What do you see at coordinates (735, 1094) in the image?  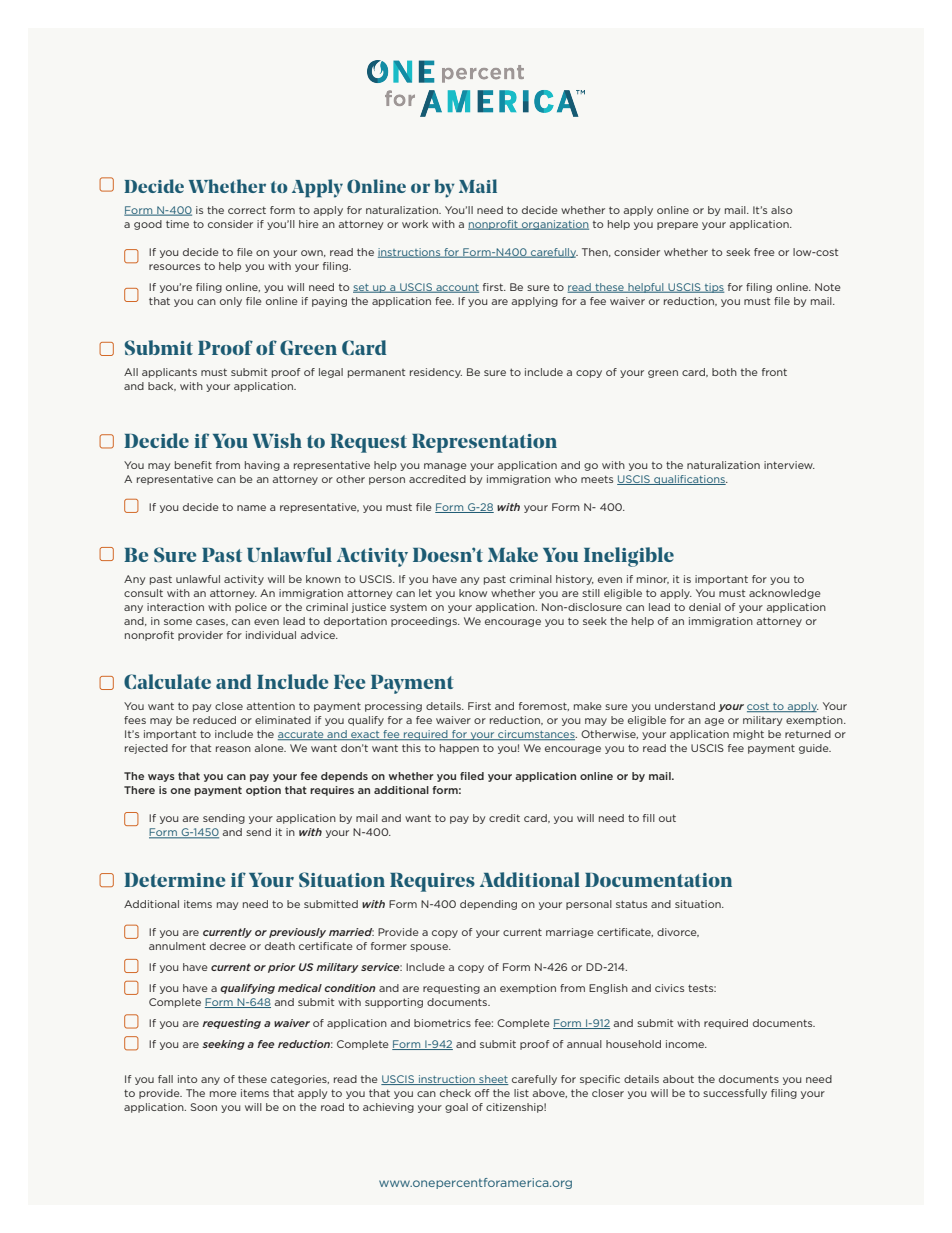 I see `successfully` at bounding box center [735, 1094].
